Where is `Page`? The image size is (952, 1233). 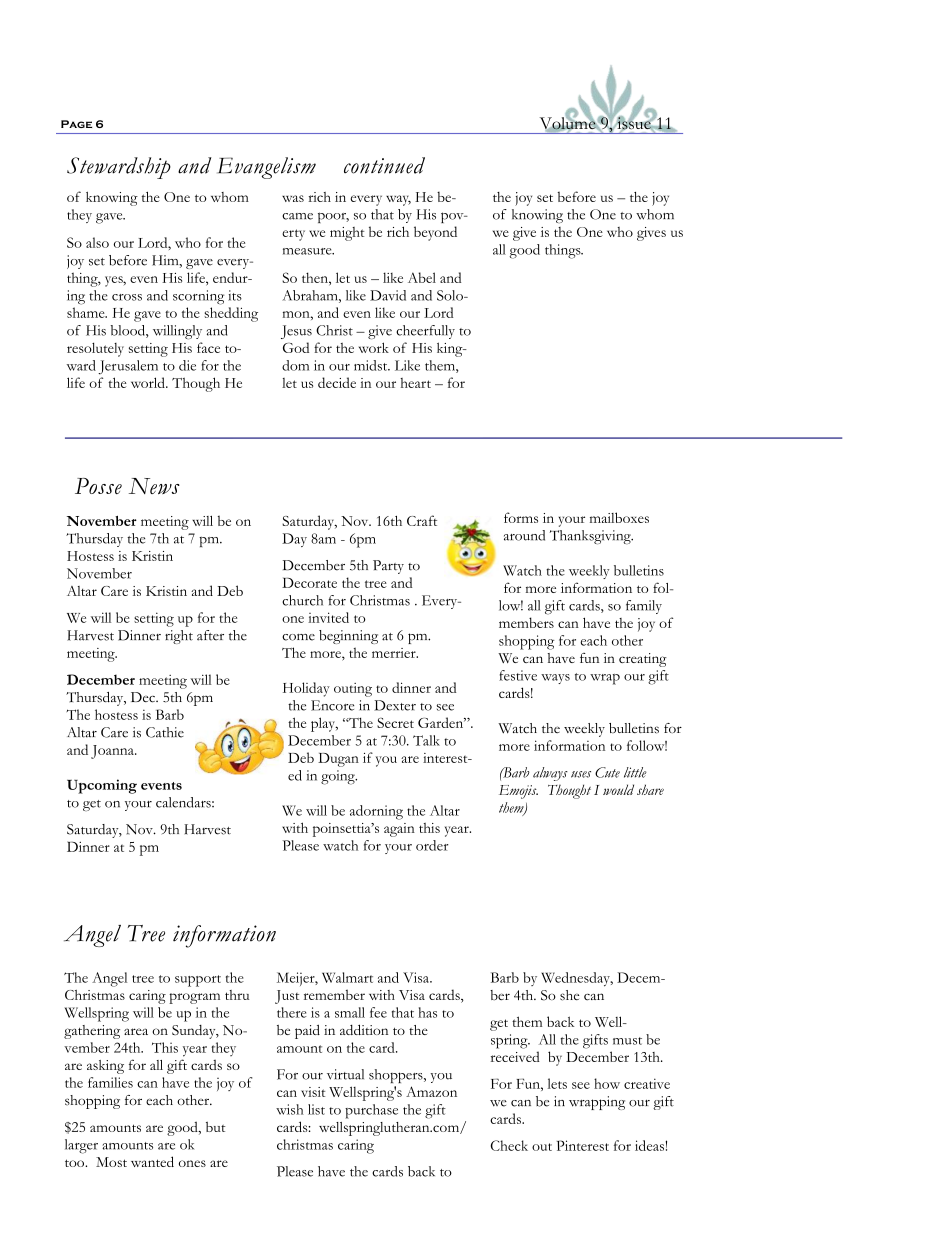 Page is located at coordinates (76, 124).
